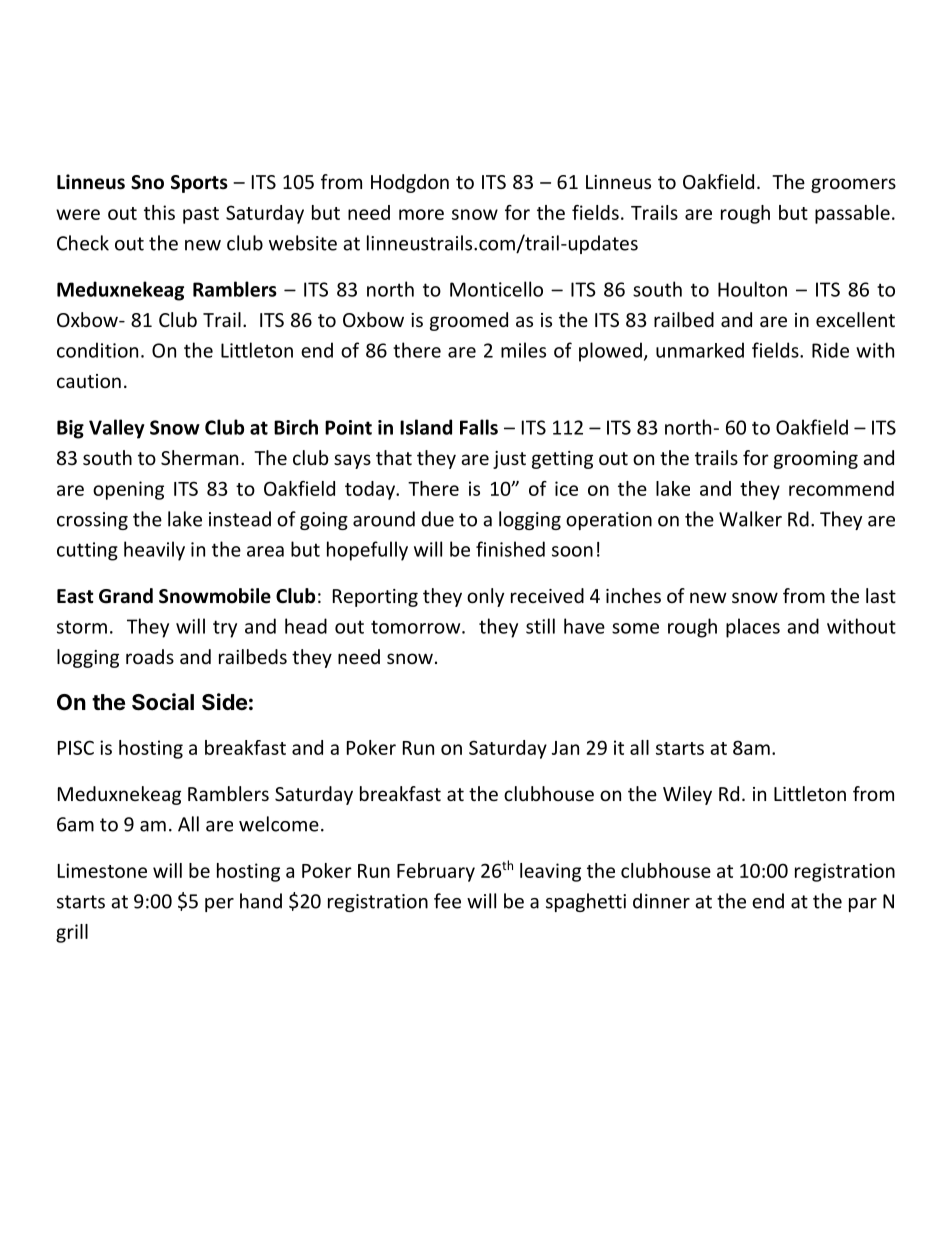  Describe the element at coordinates (540, 626) in the screenshot. I see `still` at that location.
